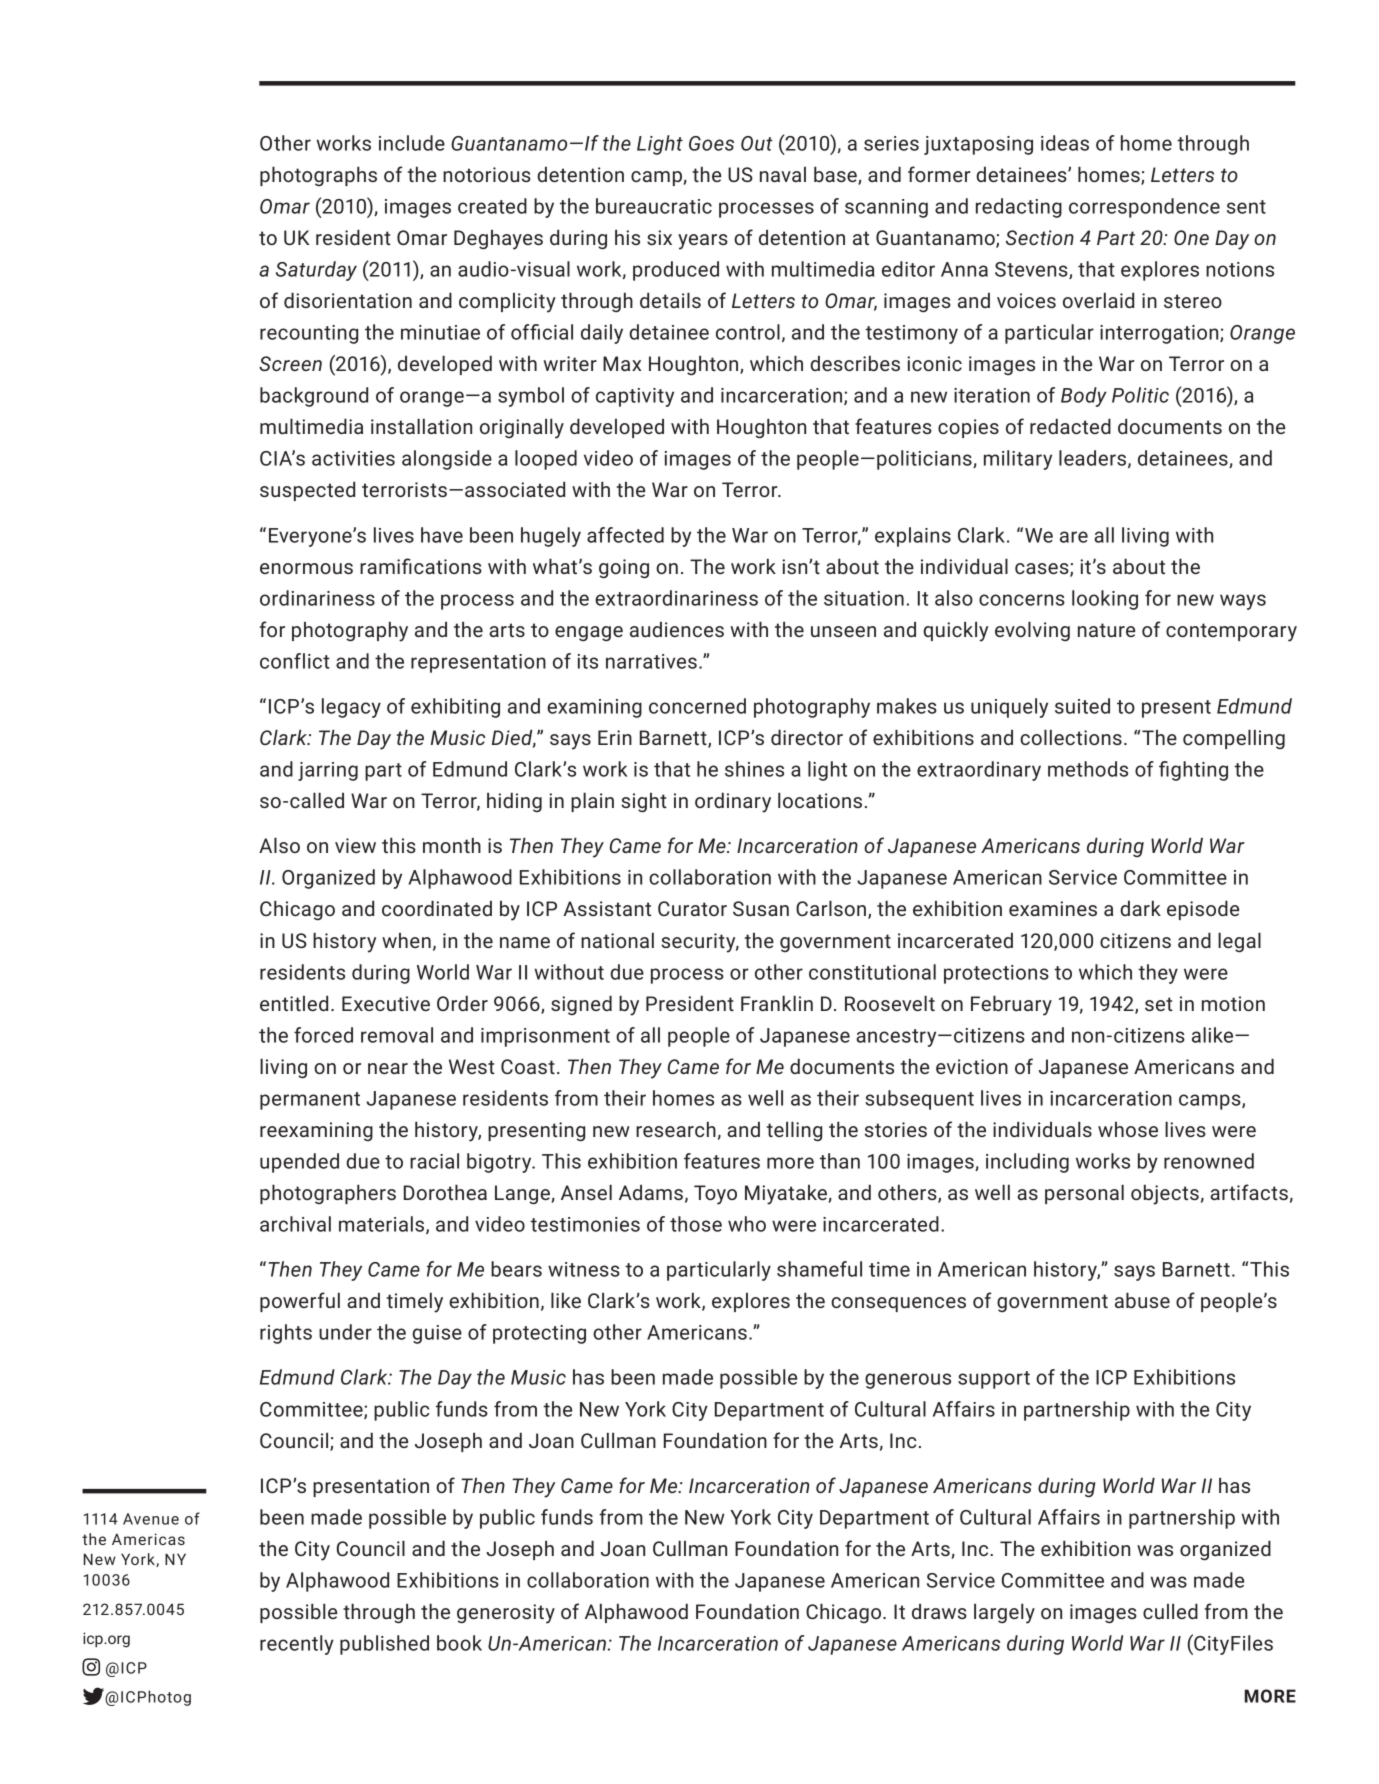  What do you see at coordinates (297, 1645) in the page?
I see `recently` at bounding box center [297, 1645].
